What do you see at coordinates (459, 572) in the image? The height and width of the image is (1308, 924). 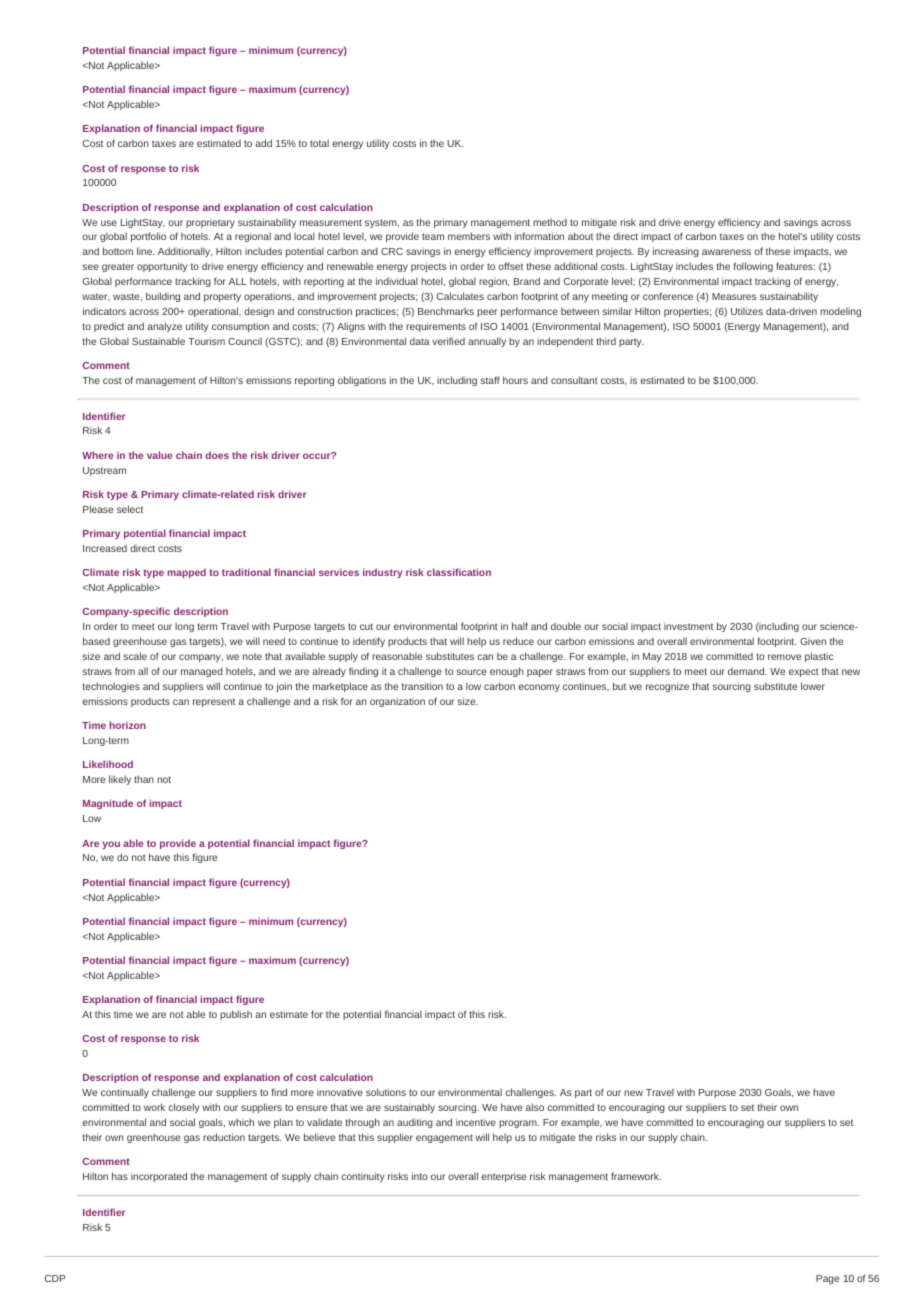 I see `classification` at bounding box center [459, 572].
